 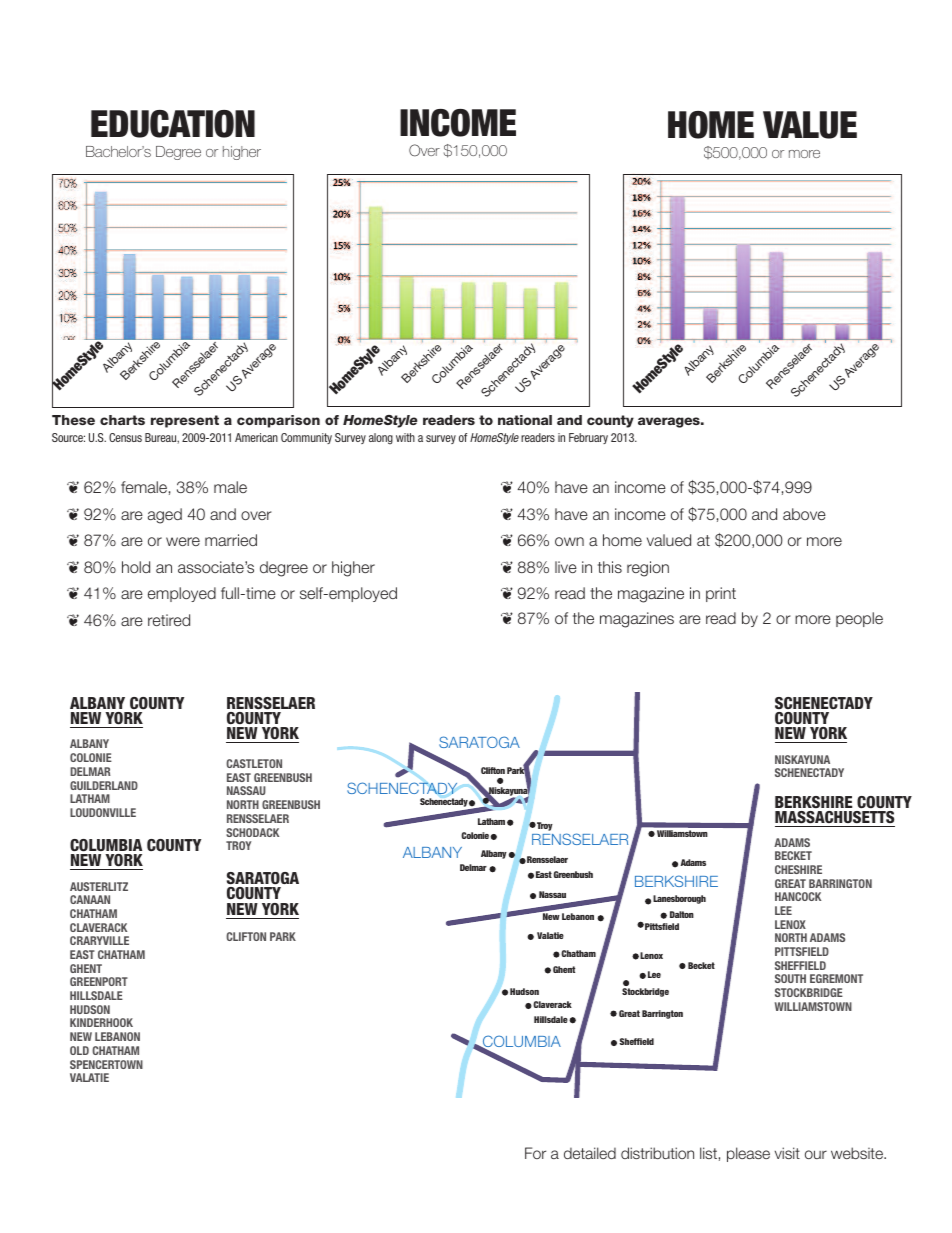 What do you see at coordinates (173, 124) in the document?
I see `EDUCATION` at bounding box center [173, 124].
